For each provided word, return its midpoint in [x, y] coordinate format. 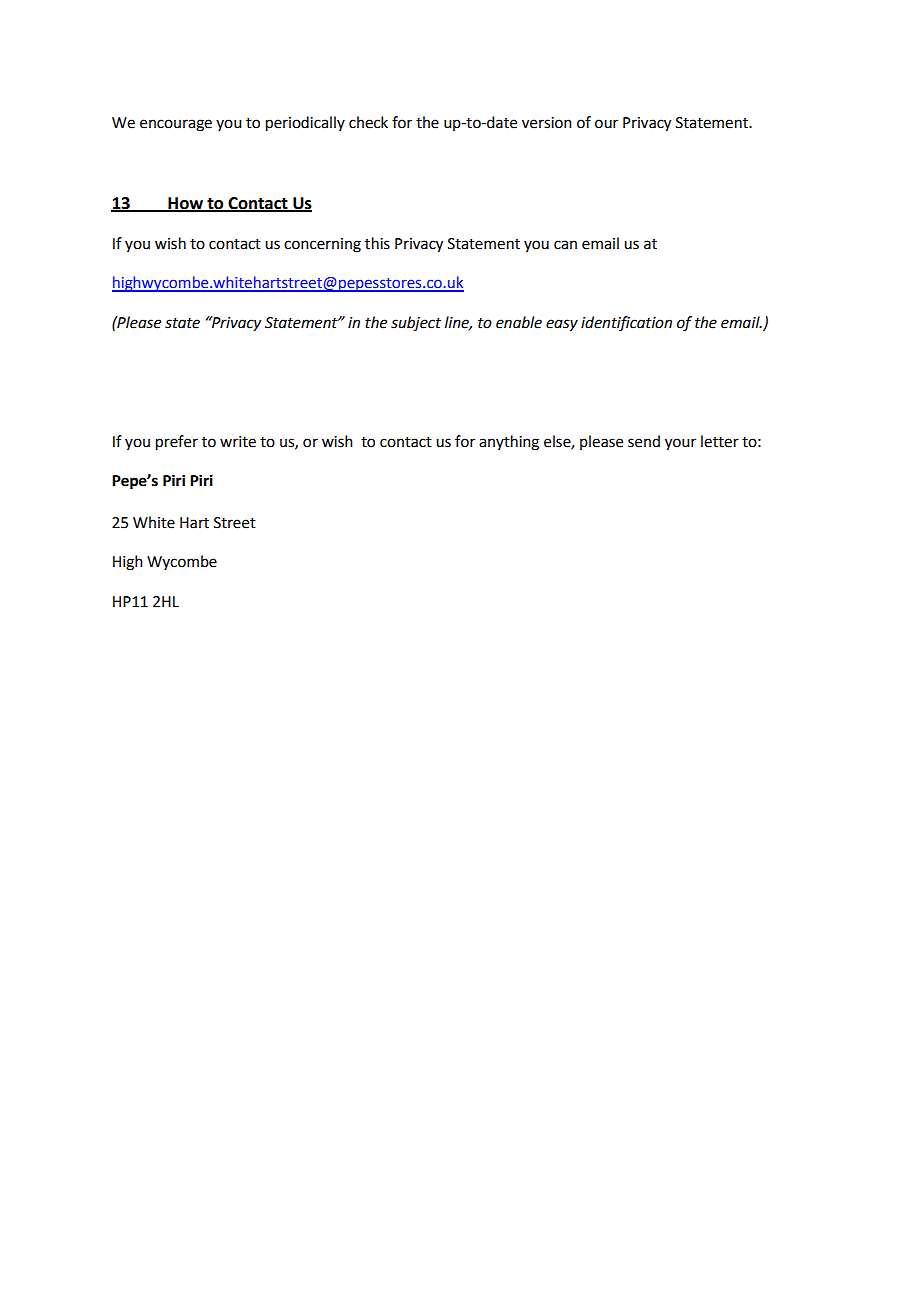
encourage [176, 125]
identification [626, 323]
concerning [322, 245]
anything [509, 443]
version [547, 123]
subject [416, 324]
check [368, 122]
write [238, 442]
